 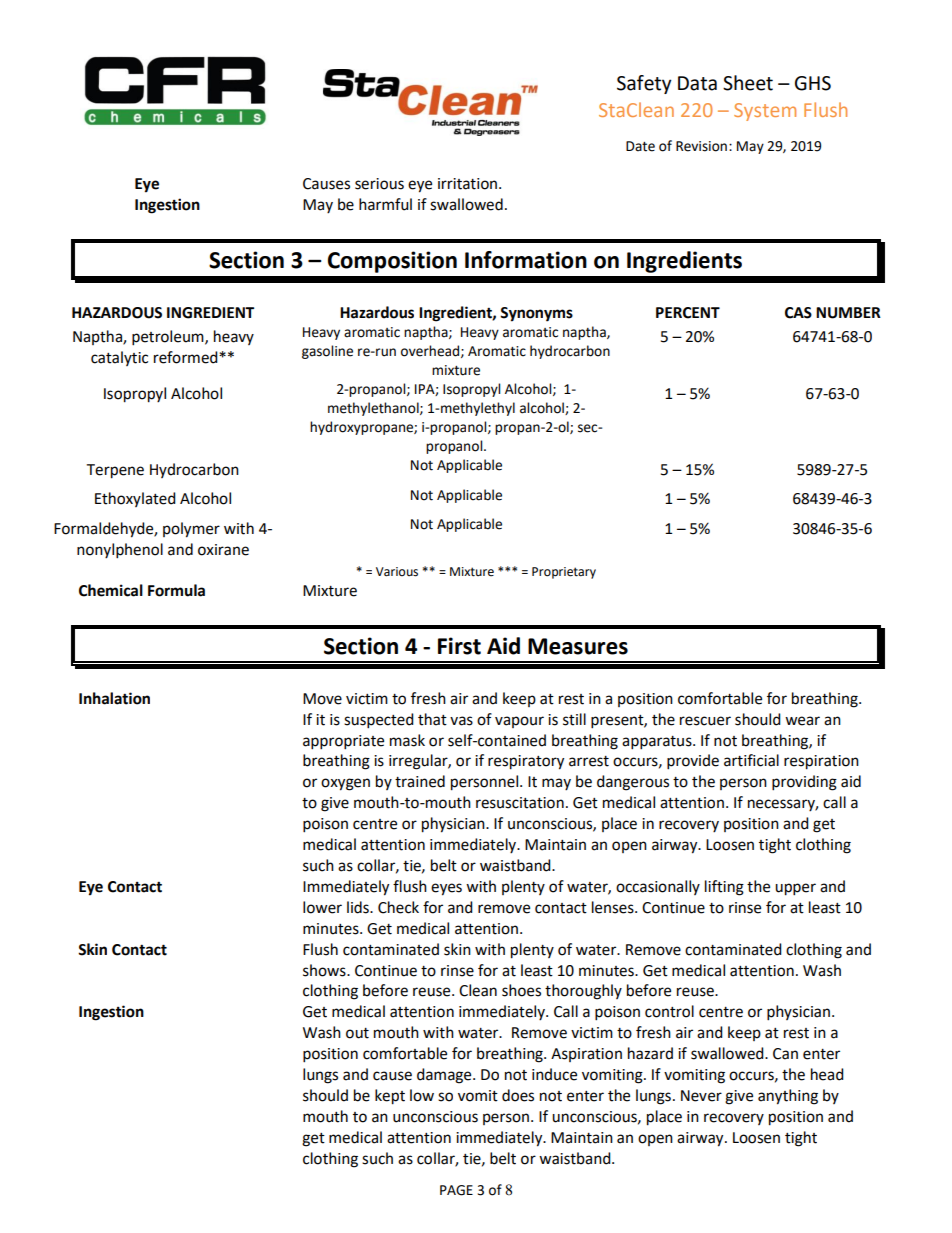 I want to click on irritation, so click(x=469, y=184).
